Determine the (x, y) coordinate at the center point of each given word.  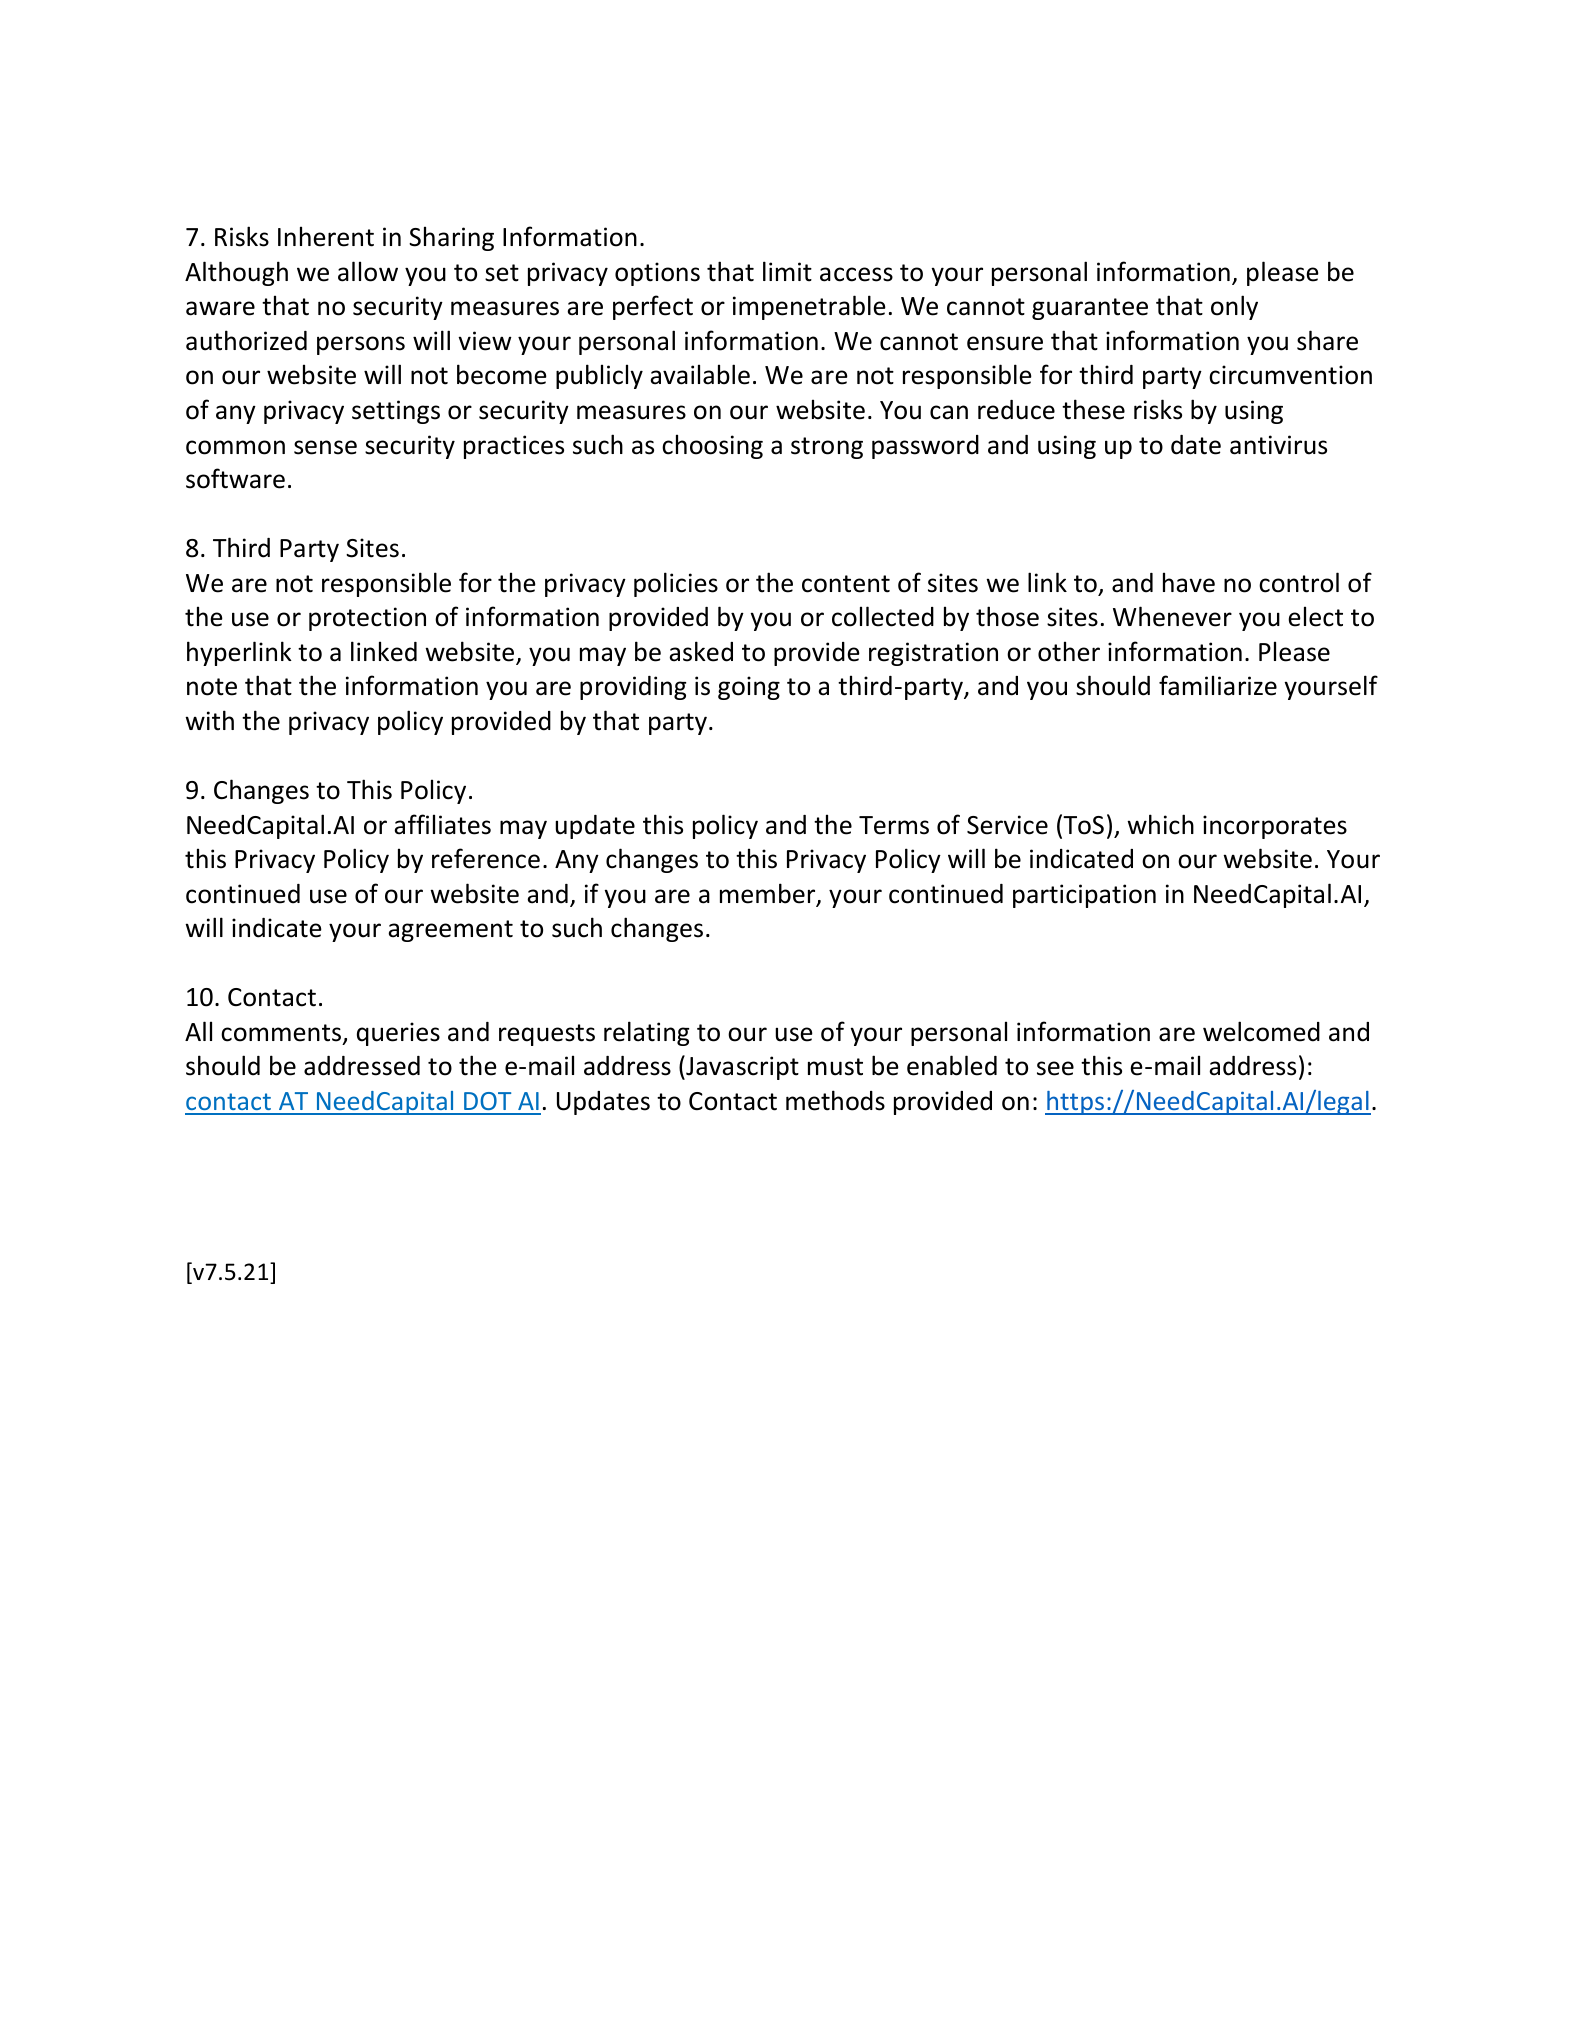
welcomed (1261, 1031)
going (749, 688)
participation (1084, 896)
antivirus (1278, 445)
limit (787, 271)
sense (325, 447)
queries (398, 1034)
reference (486, 858)
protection (367, 619)
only (1234, 307)
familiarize (1218, 685)
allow (368, 271)
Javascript (741, 1067)
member (769, 894)
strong (827, 448)
